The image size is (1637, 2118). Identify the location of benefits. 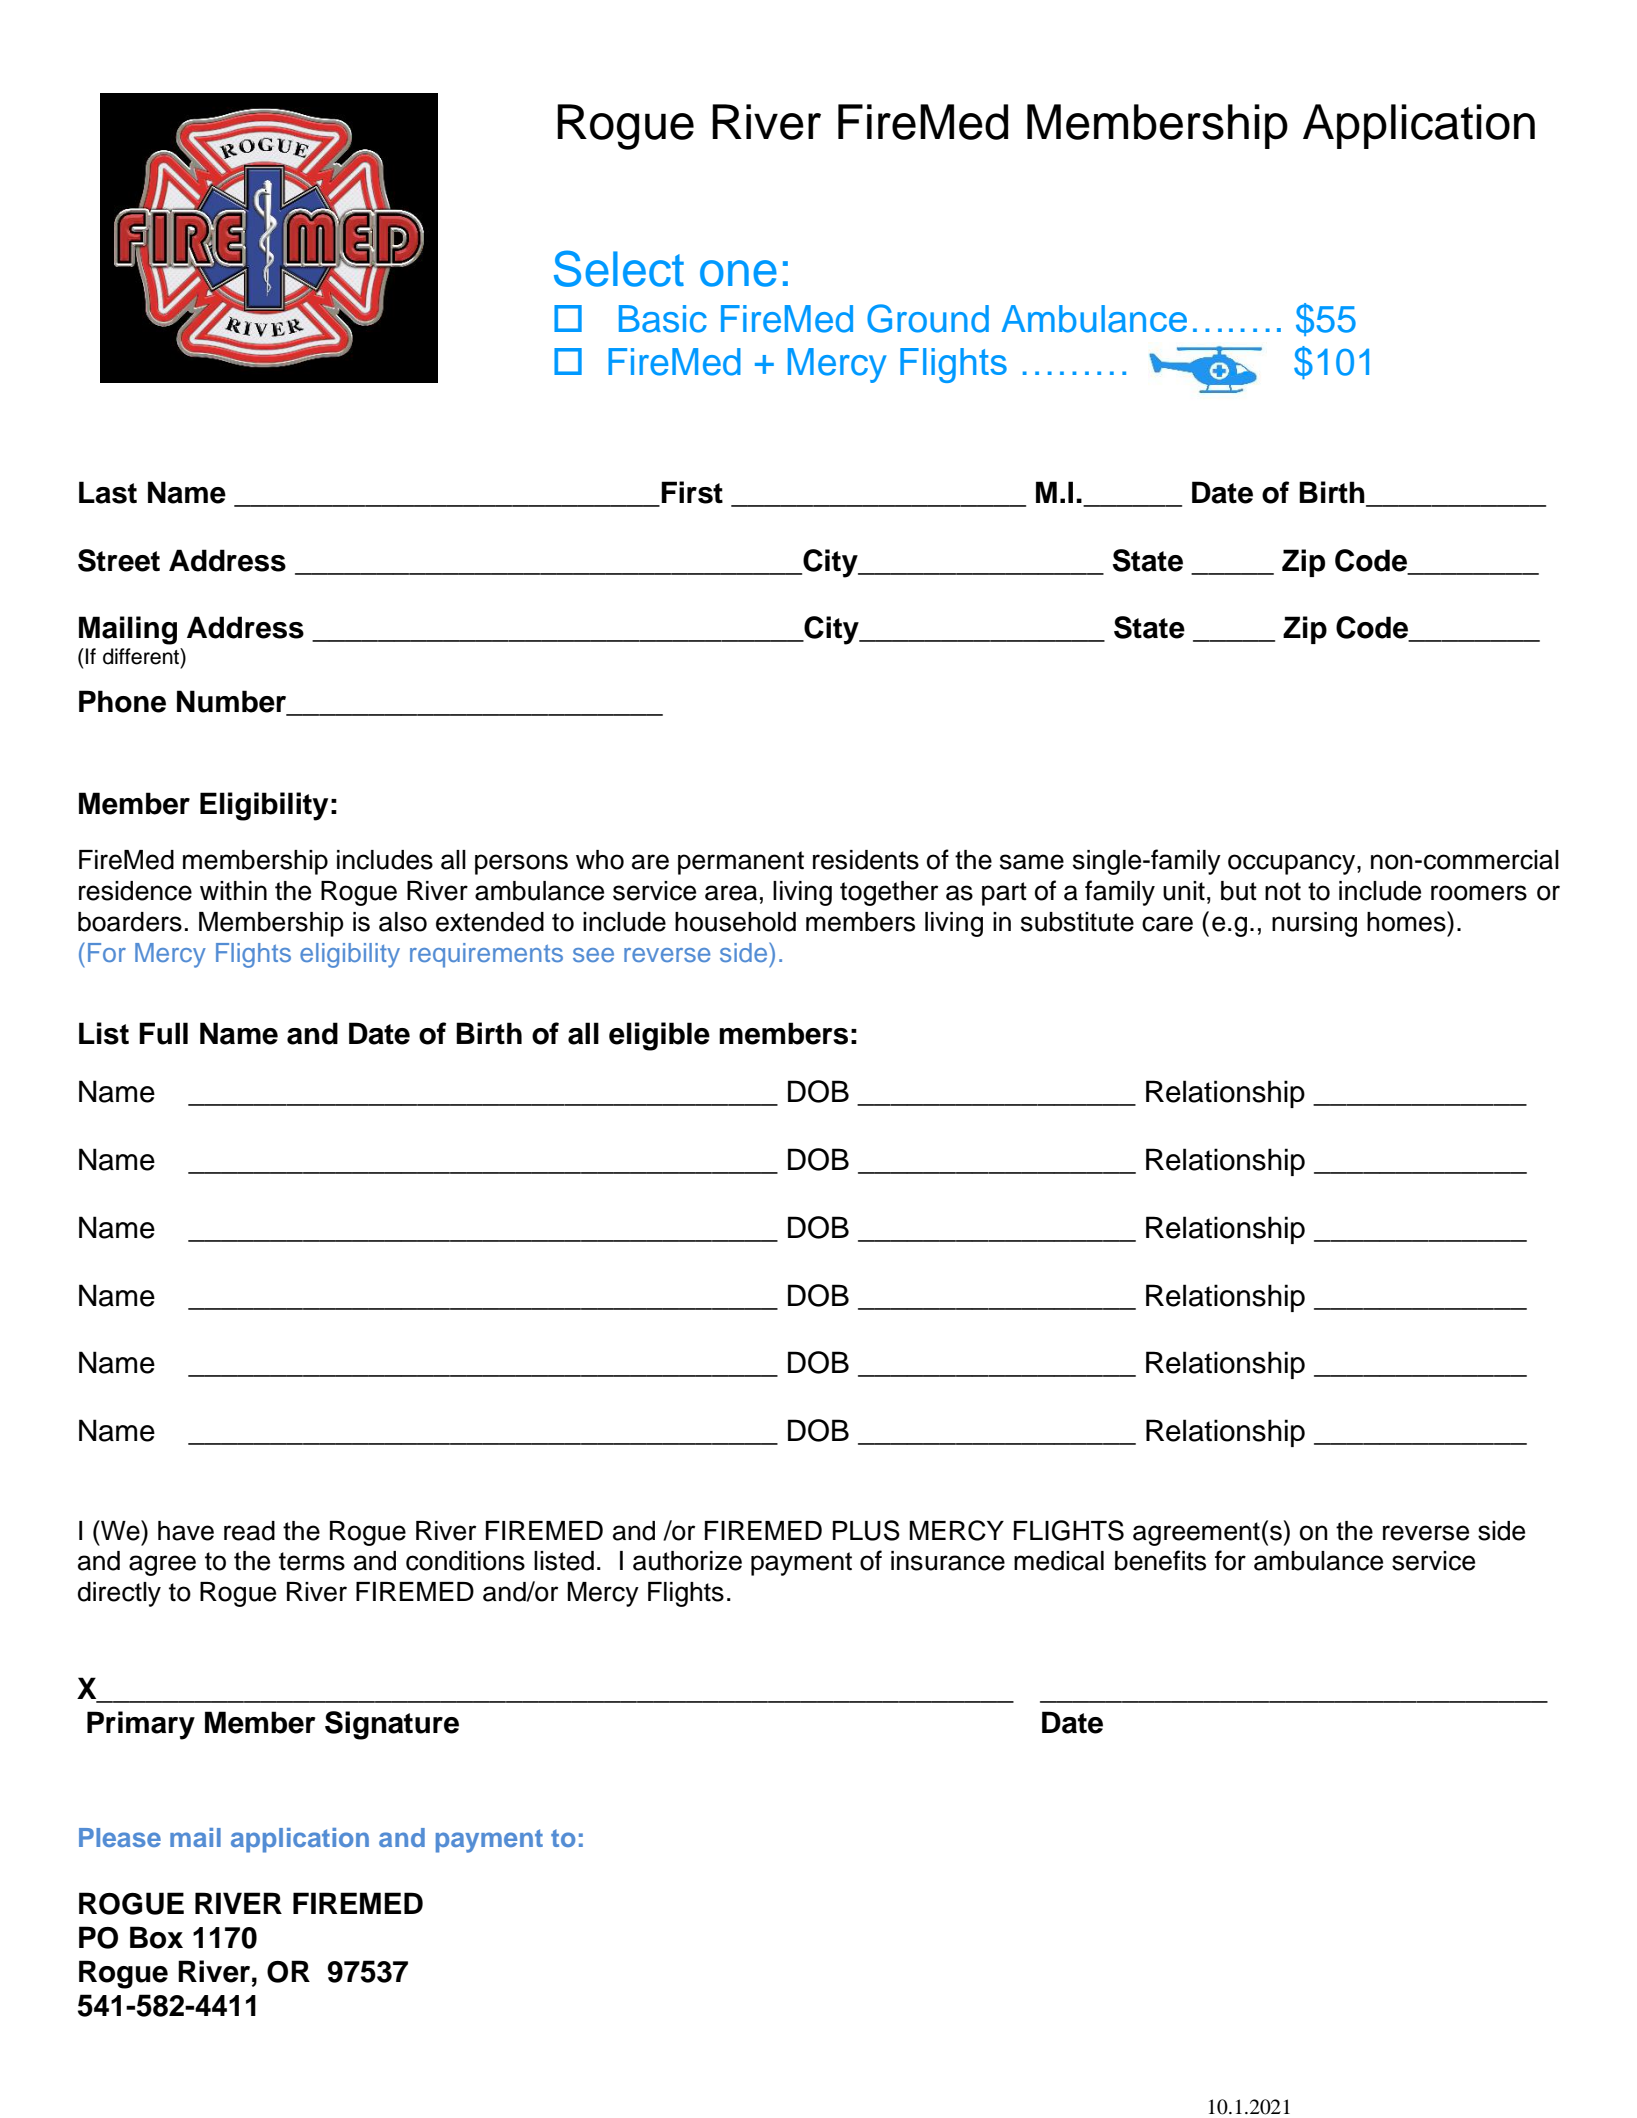
(1160, 1560).
